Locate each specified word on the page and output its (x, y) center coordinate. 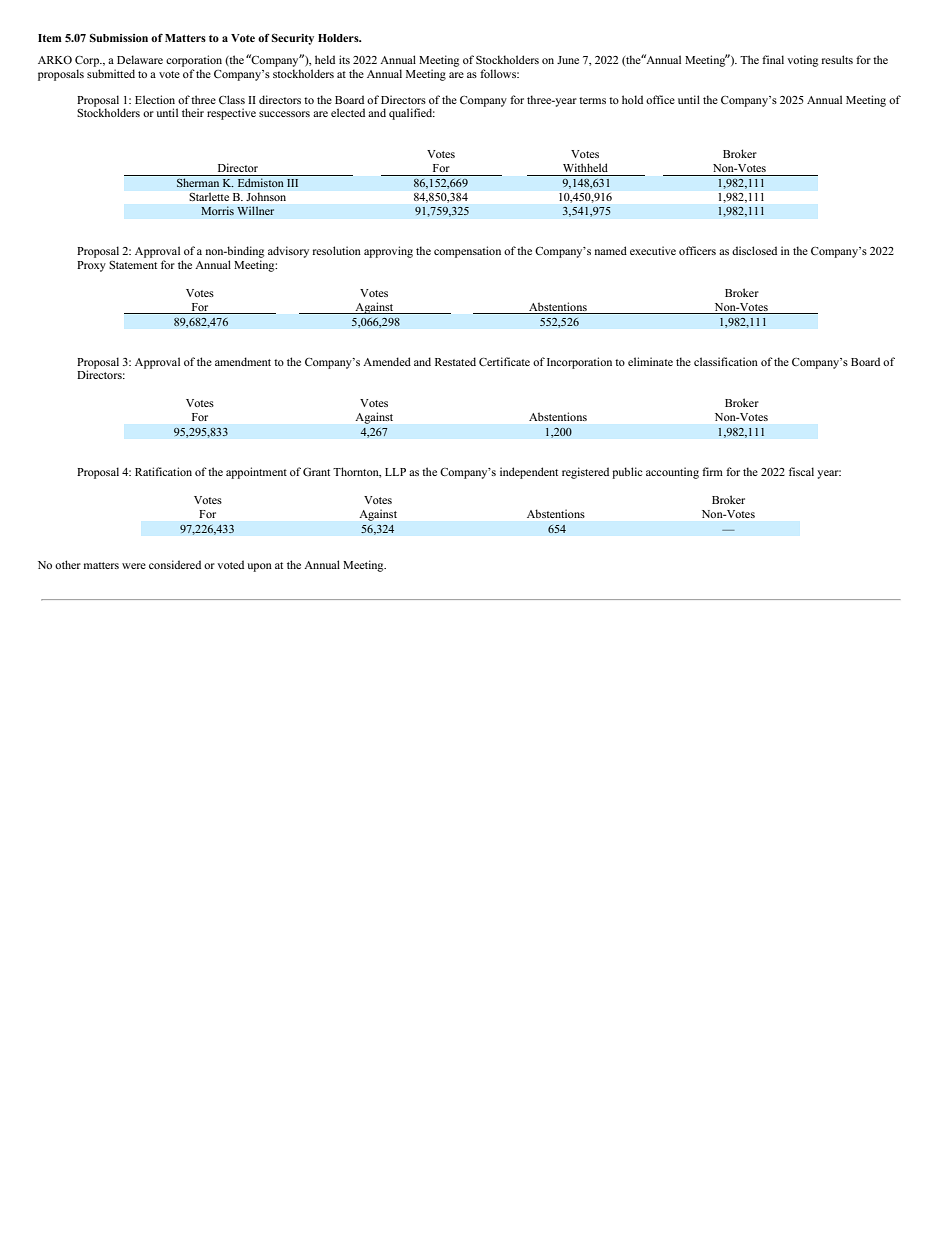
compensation (467, 252)
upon (259, 567)
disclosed (754, 250)
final (773, 59)
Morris (217, 211)
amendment (243, 361)
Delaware (140, 59)
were (134, 566)
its (344, 59)
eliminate (650, 361)
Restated (455, 361)
